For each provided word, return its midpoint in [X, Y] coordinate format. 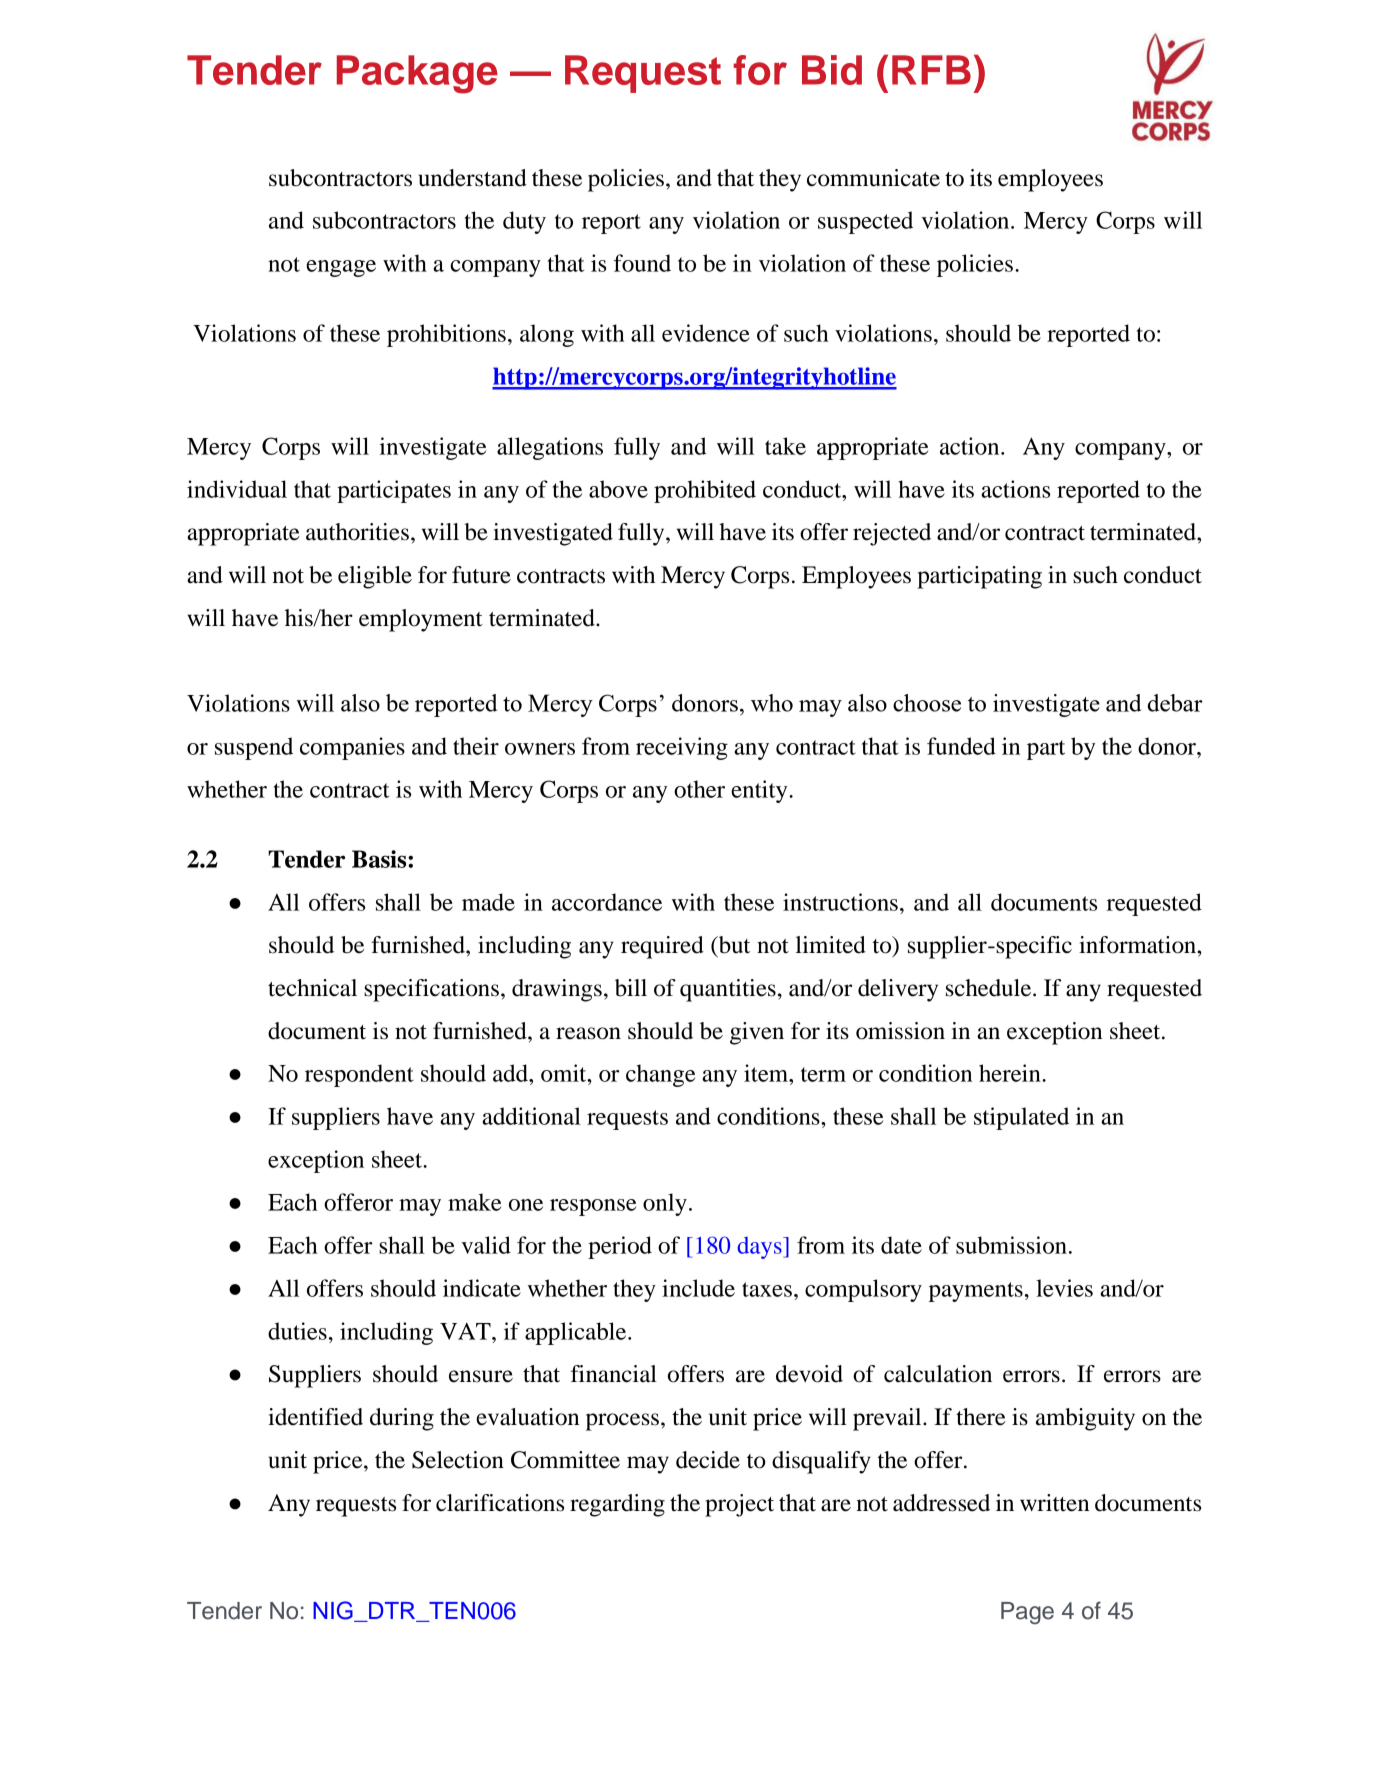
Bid [832, 70]
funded [961, 746]
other [699, 789]
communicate [873, 178]
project [739, 1505]
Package [417, 74]
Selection [458, 1460]
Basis [380, 859]
